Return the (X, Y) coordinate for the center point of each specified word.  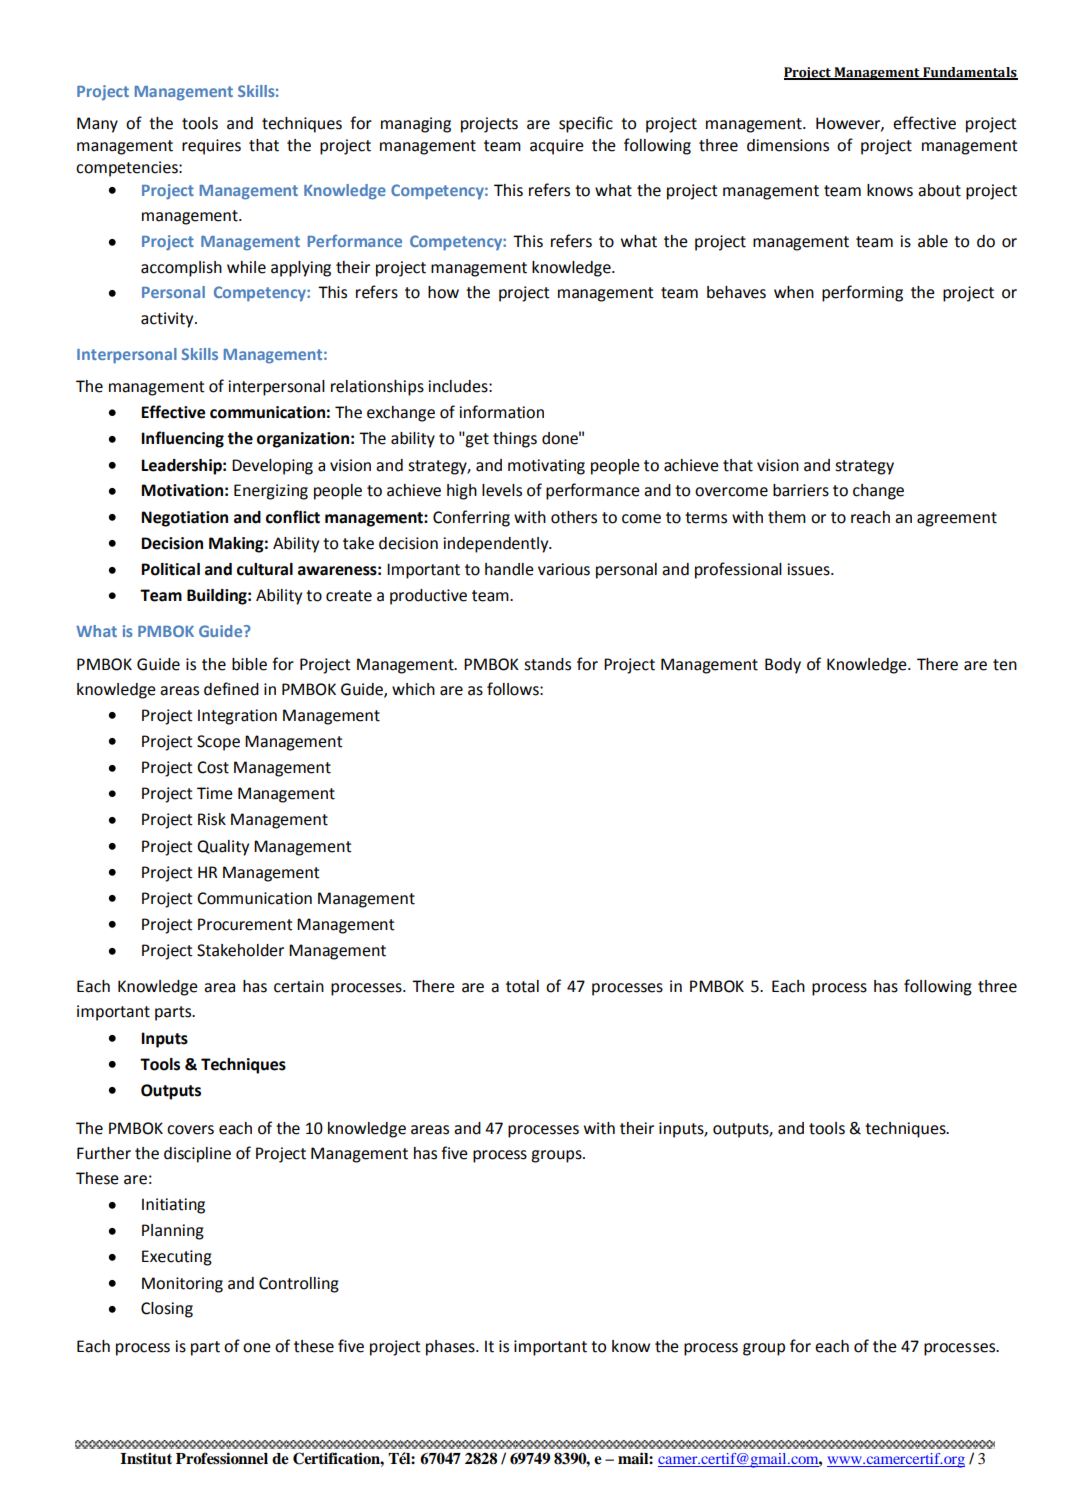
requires (211, 147)
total (522, 986)
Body (783, 666)
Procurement (245, 924)
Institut (146, 1458)
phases (451, 1348)
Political (170, 569)
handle (509, 569)
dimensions (788, 145)
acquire (557, 147)
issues (809, 569)
